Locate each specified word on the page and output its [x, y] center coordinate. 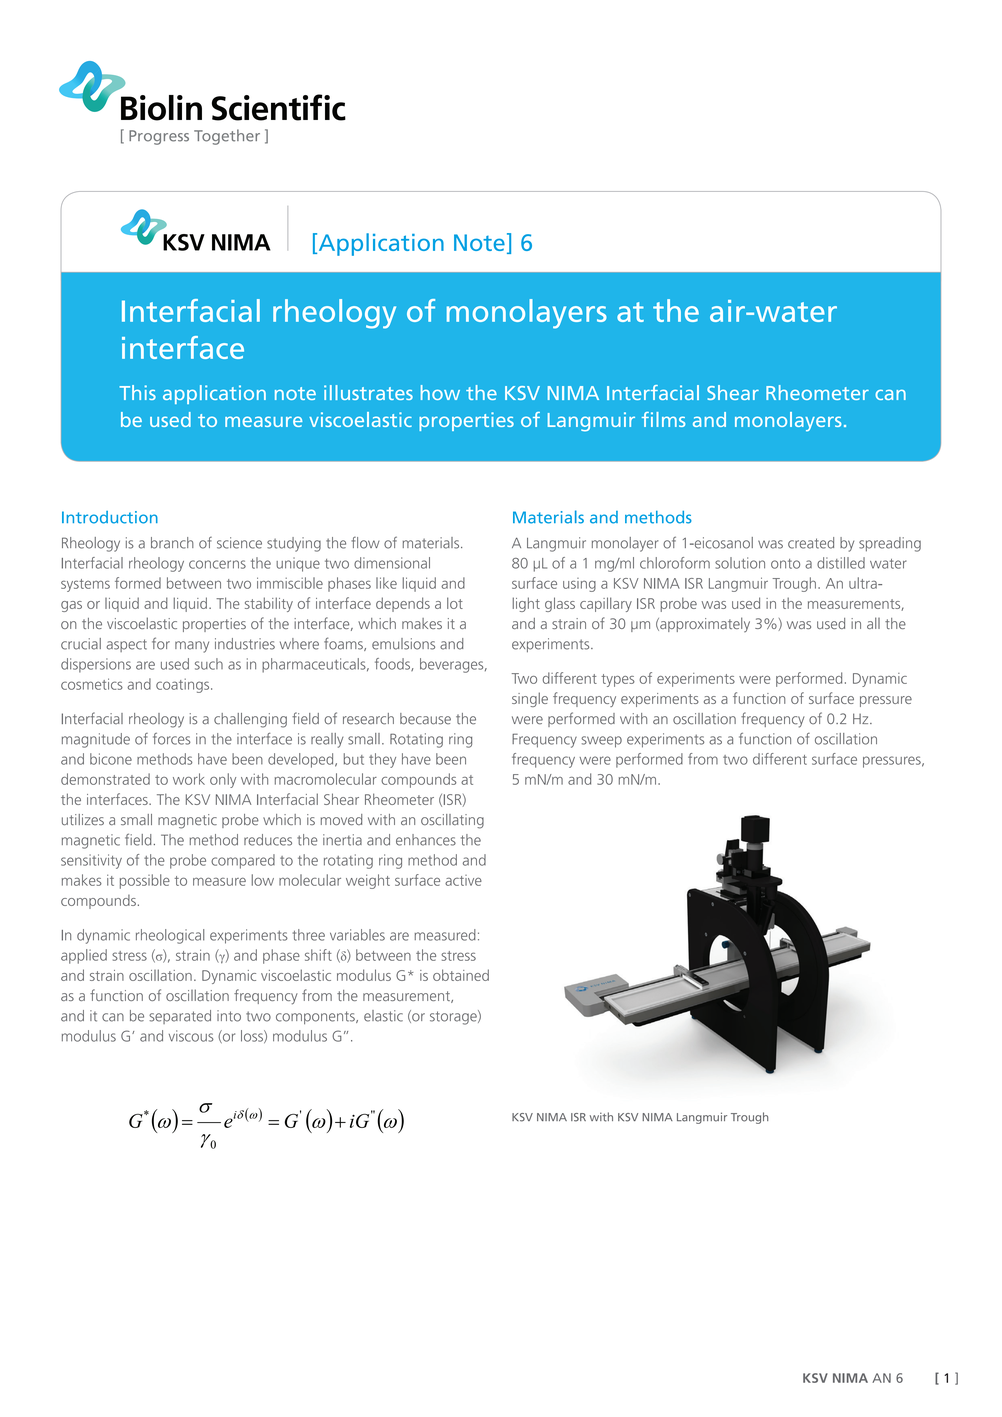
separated [180, 1017]
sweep [601, 742]
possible [145, 881]
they [382, 760]
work [189, 779]
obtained [461, 975]
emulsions [403, 644]
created [811, 543]
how [440, 392]
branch [172, 543]
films [663, 419]
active [463, 880]
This [137, 392]
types [618, 680]
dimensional [392, 563]
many [192, 647]
